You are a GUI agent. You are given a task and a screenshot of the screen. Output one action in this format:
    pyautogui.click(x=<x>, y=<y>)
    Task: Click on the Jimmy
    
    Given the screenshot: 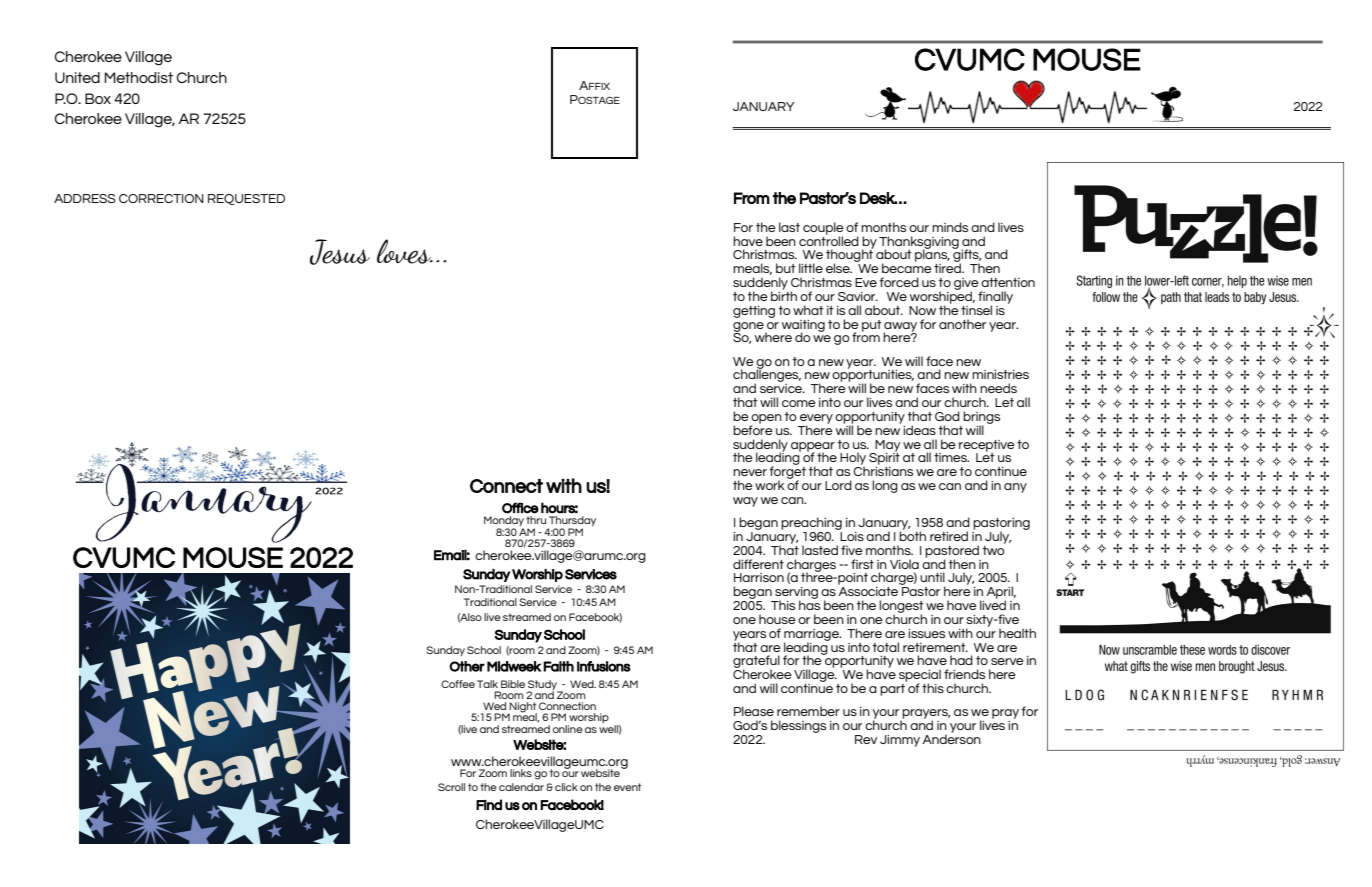 What is the action you would take?
    pyautogui.click(x=900, y=741)
